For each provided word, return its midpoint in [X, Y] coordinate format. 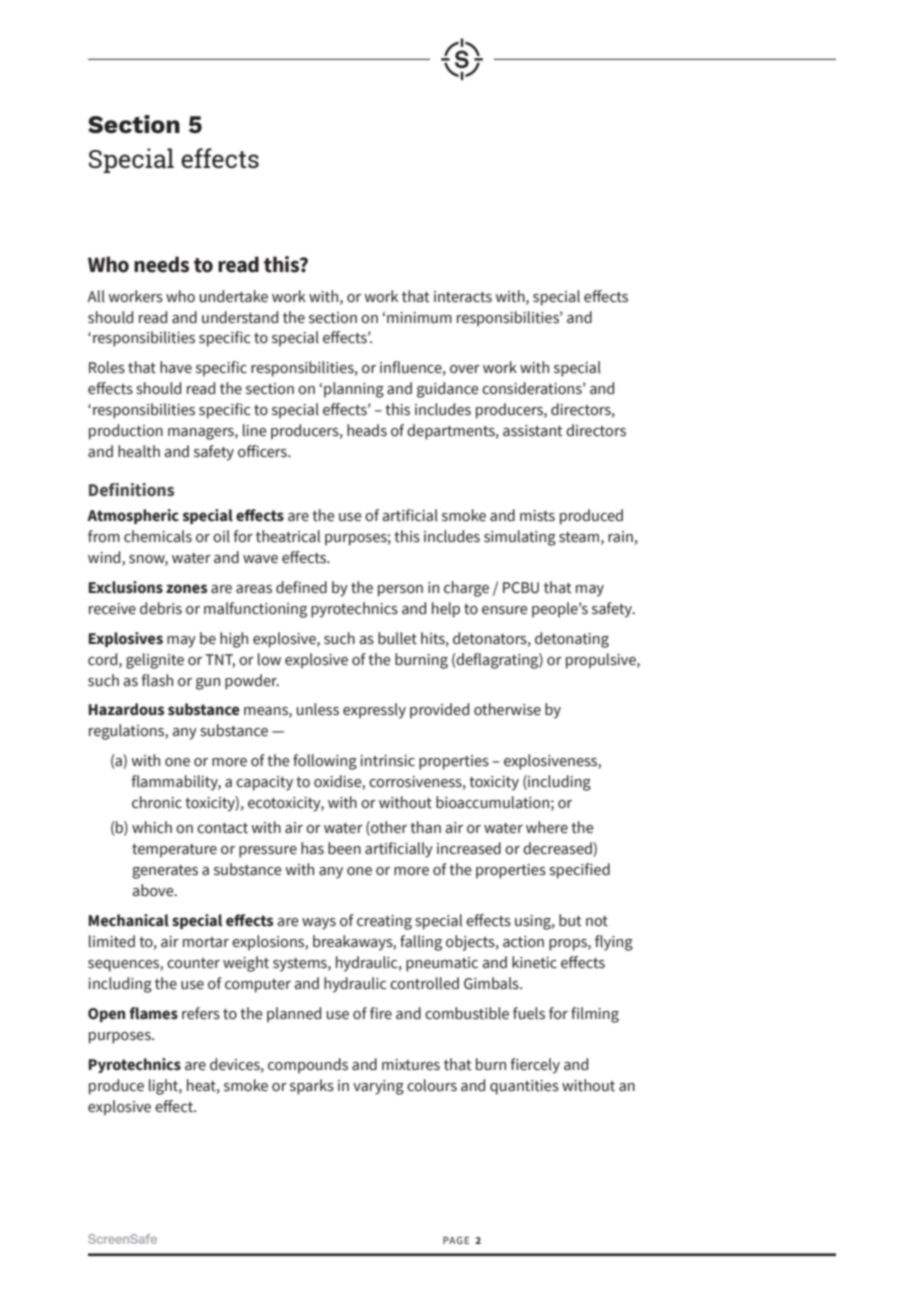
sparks [312, 1087]
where [547, 827]
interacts [463, 297]
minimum [419, 318]
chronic [157, 802]
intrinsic [387, 761]
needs [161, 264]
